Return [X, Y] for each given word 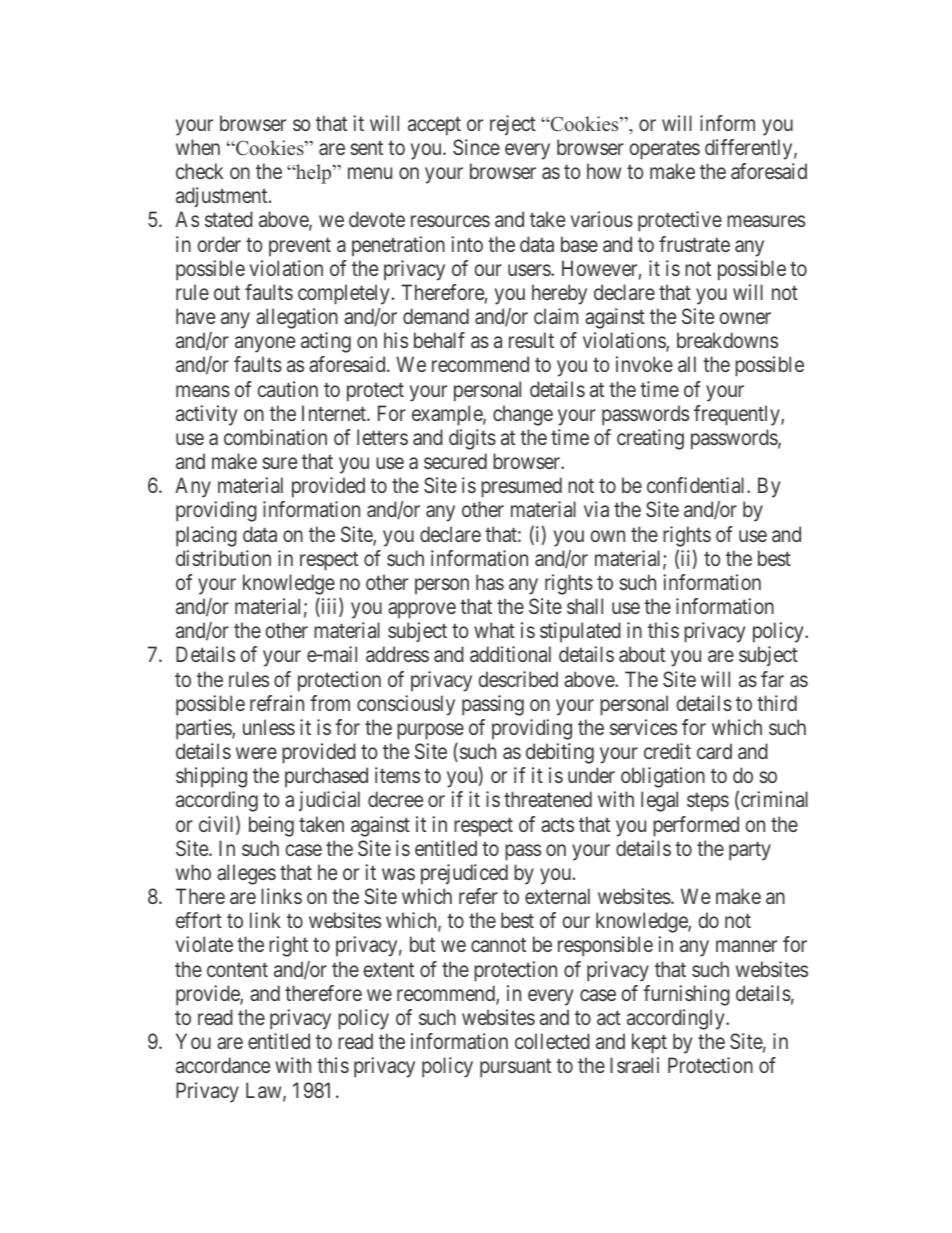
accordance [223, 1065]
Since [476, 147]
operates [664, 150]
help [314, 174]
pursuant [515, 1068]
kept [649, 1043]
